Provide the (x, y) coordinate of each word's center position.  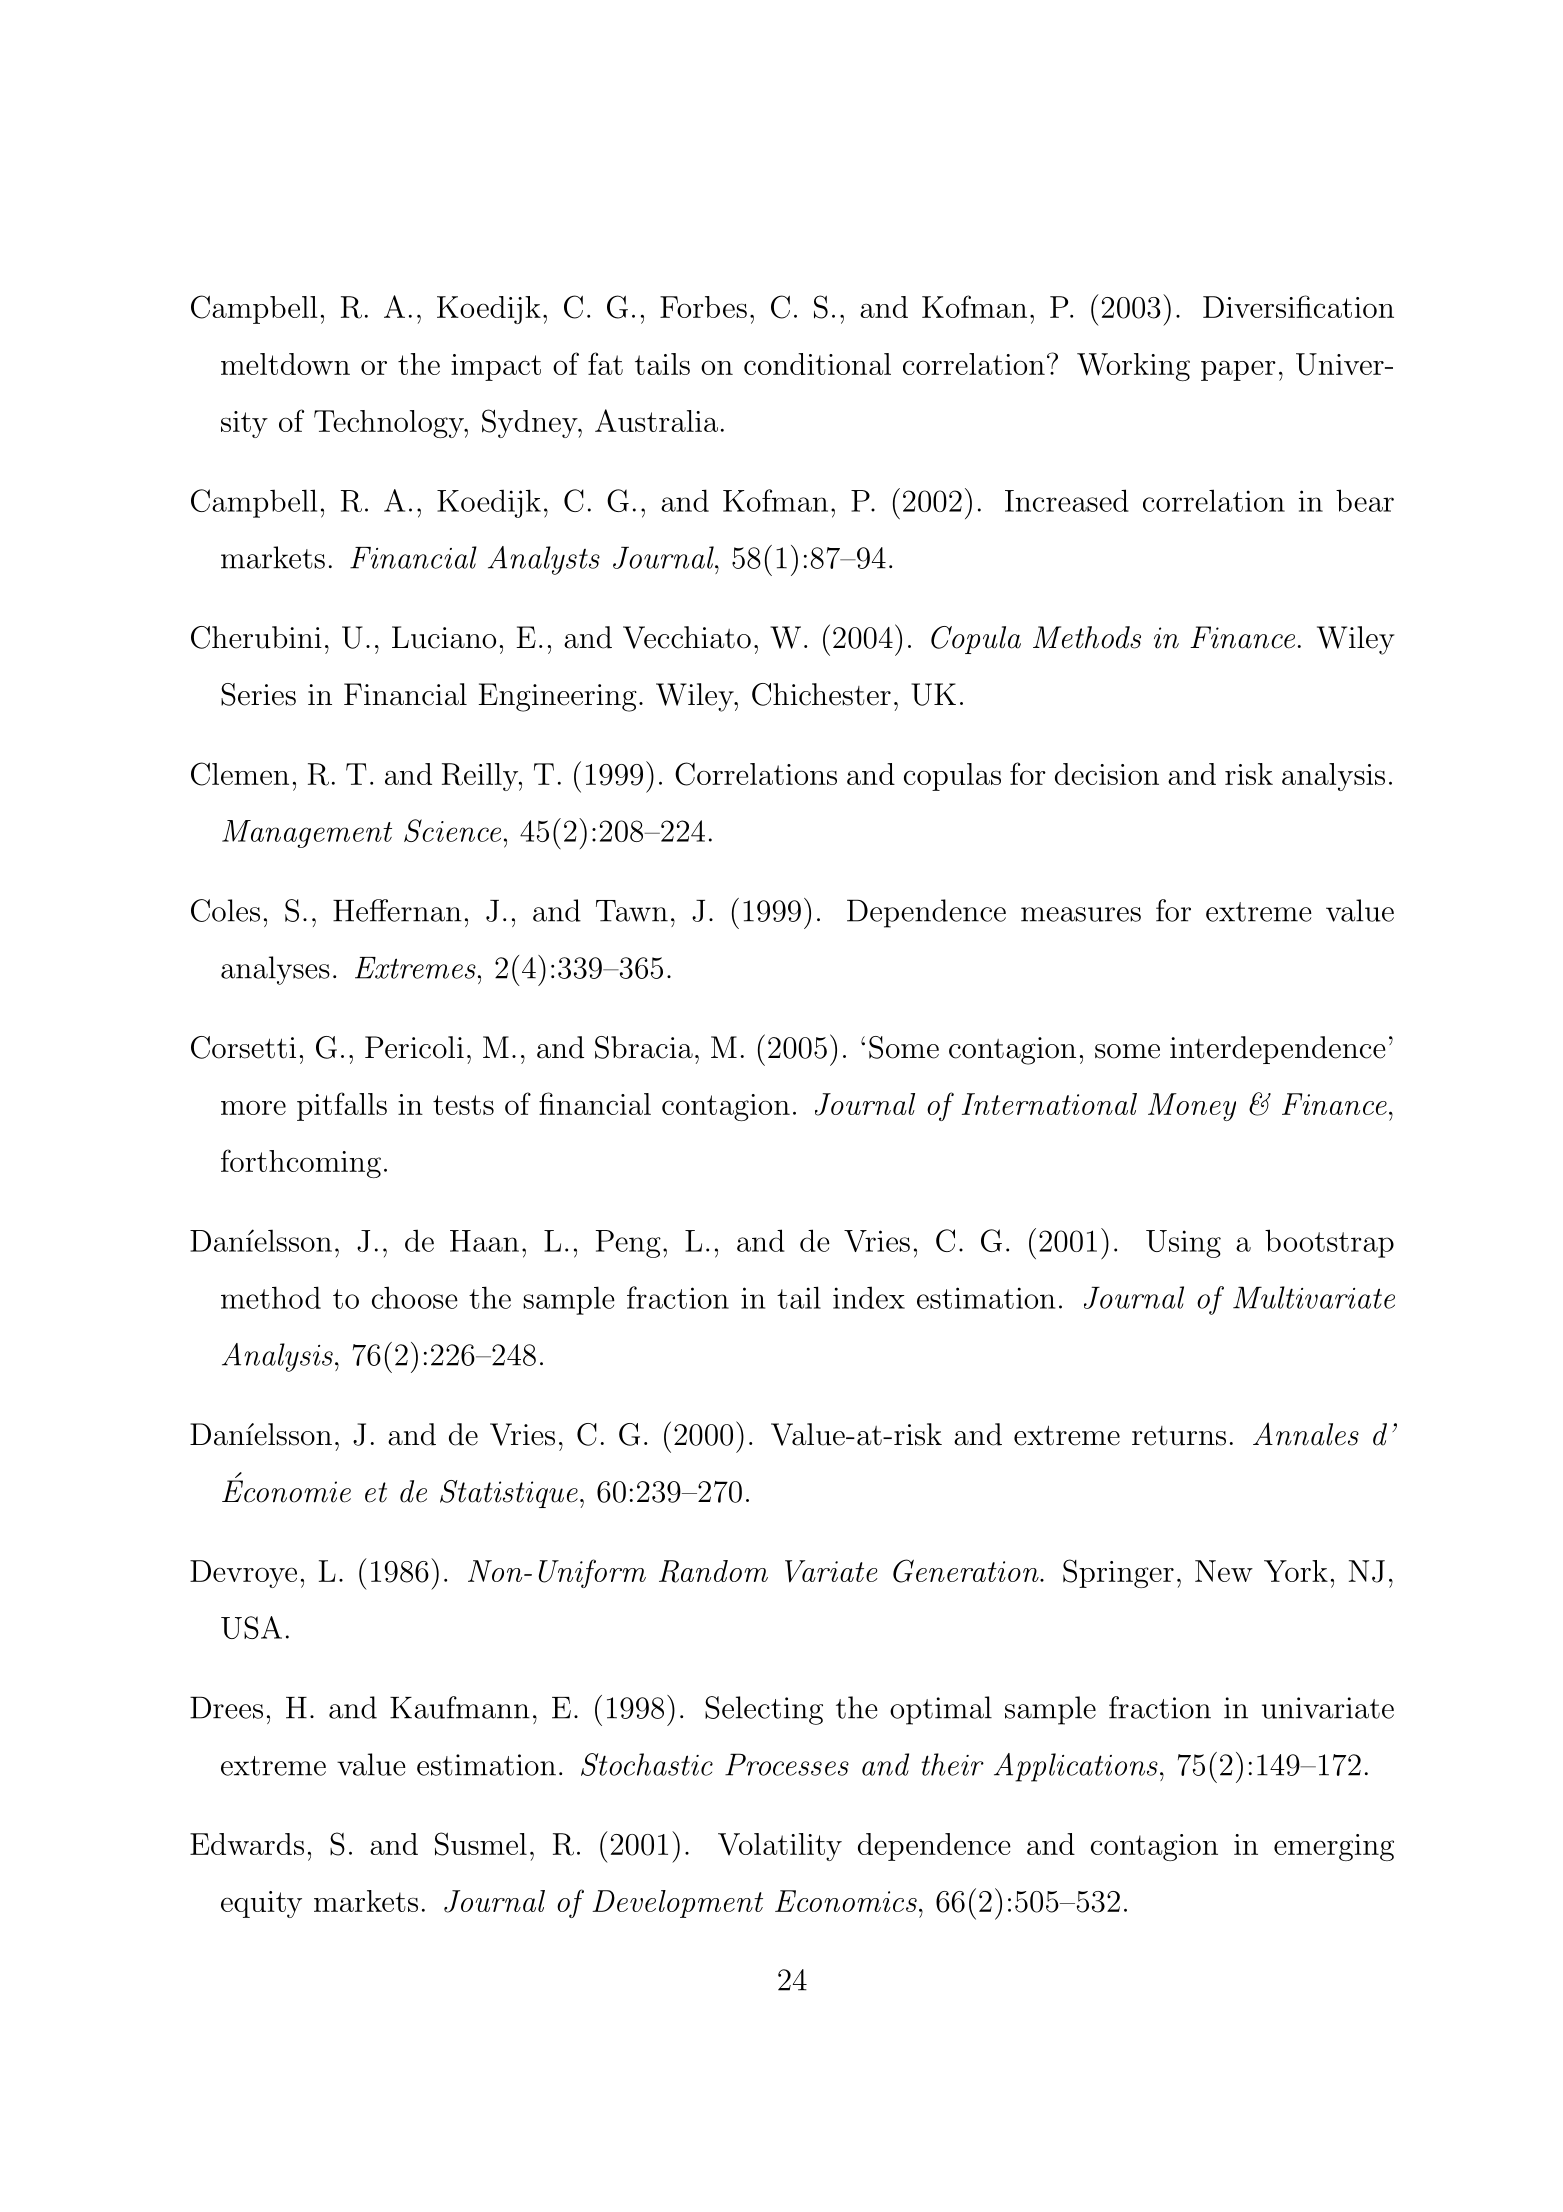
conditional (817, 364)
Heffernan (397, 910)
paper (1238, 370)
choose (415, 1297)
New (1224, 1571)
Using (1183, 1244)
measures (1081, 914)
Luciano (444, 637)
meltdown (285, 364)
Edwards (247, 1844)
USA (251, 1627)
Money (1192, 1107)
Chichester (821, 694)
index (869, 1297)
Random (713, 1571)
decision (1107, 774)
